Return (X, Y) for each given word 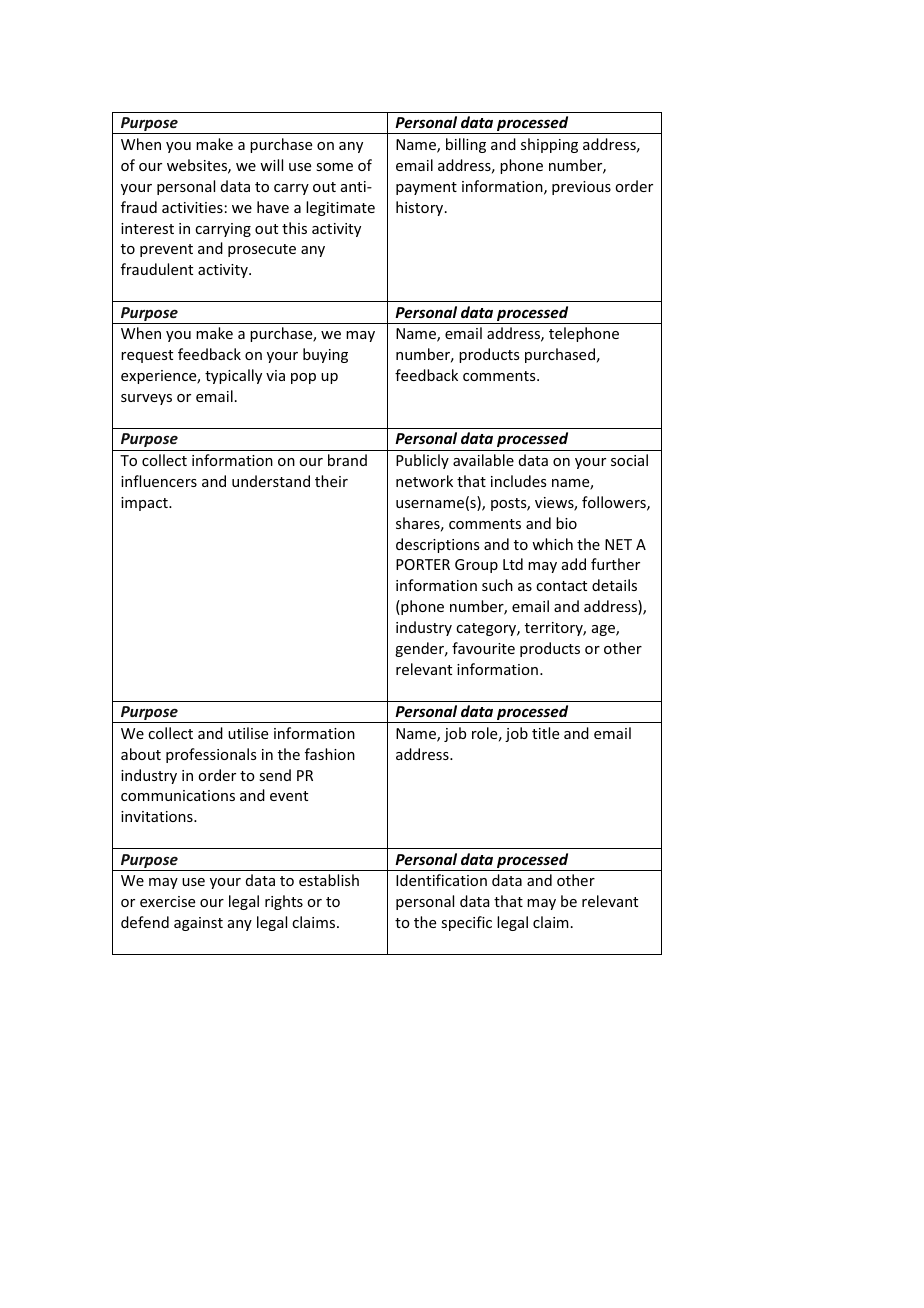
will (271, 165)
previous (581, 188)
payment (426, 188)
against (198, 924)
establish (329, 880)
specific (466, 923)
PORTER (423, 564)
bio (566, 523)
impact (145, 504)
